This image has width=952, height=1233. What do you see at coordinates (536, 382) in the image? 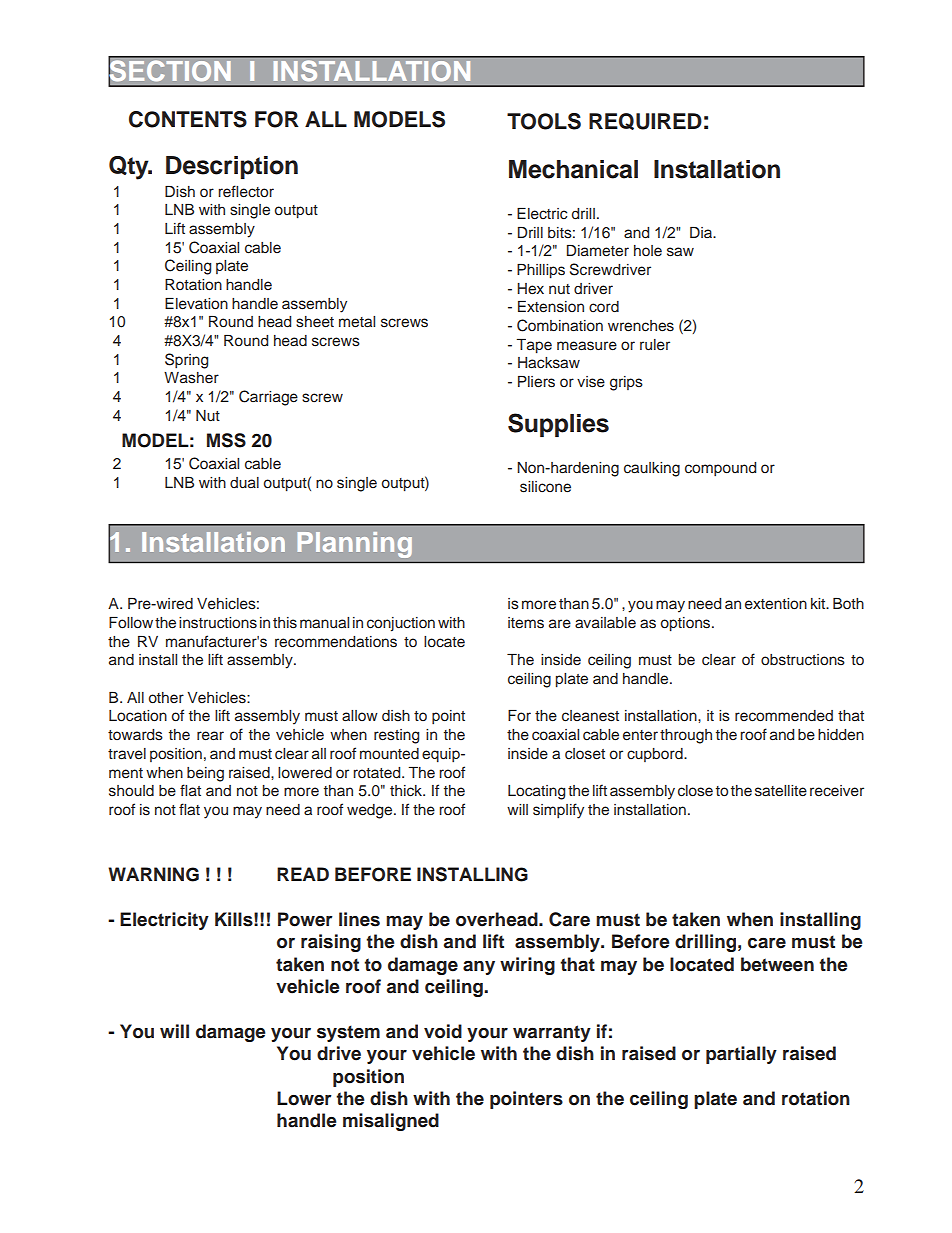
I see `Pliers` at bounding box center [536, 382].
